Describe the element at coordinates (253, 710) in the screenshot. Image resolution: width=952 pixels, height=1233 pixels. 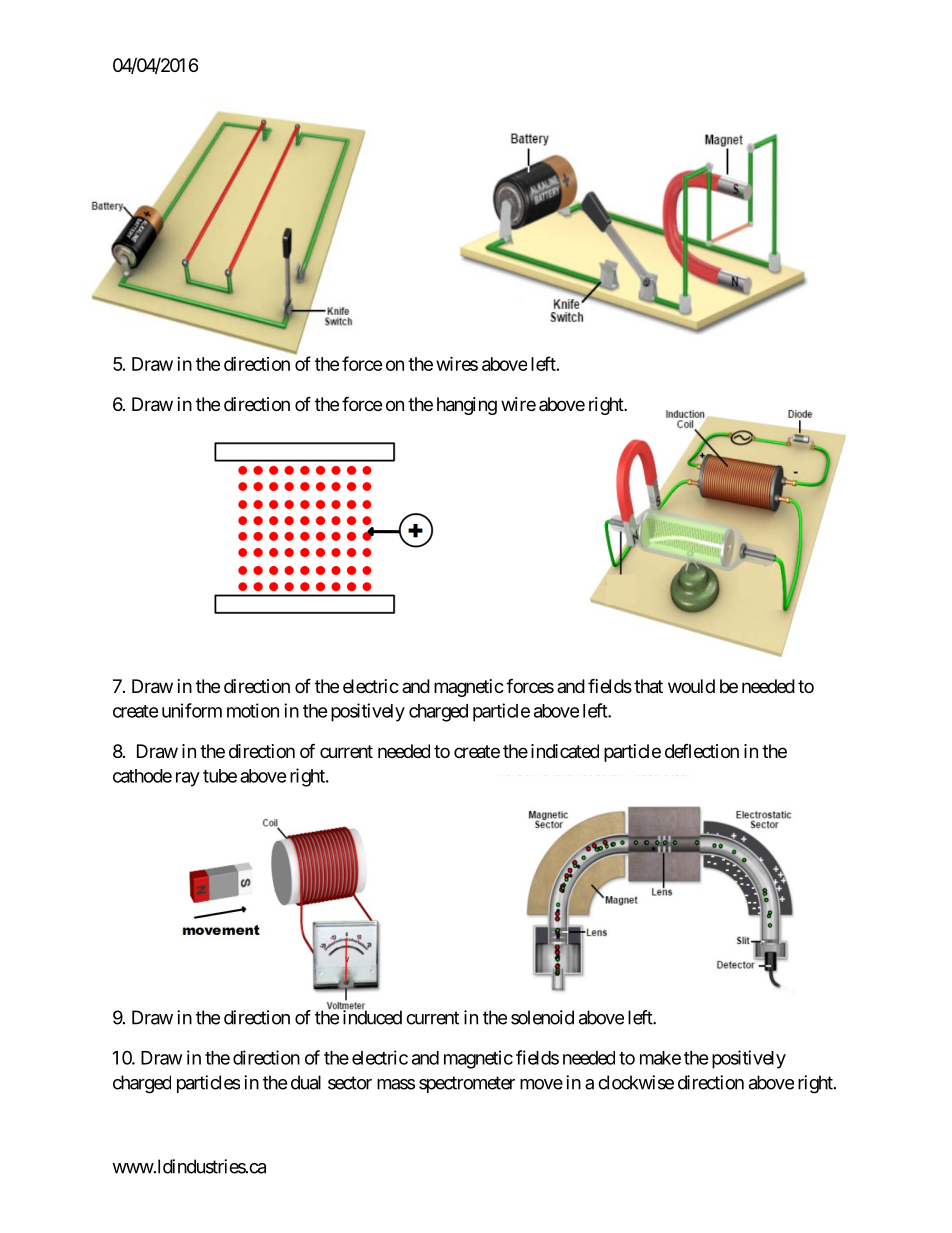
I see `motion` at that location.
